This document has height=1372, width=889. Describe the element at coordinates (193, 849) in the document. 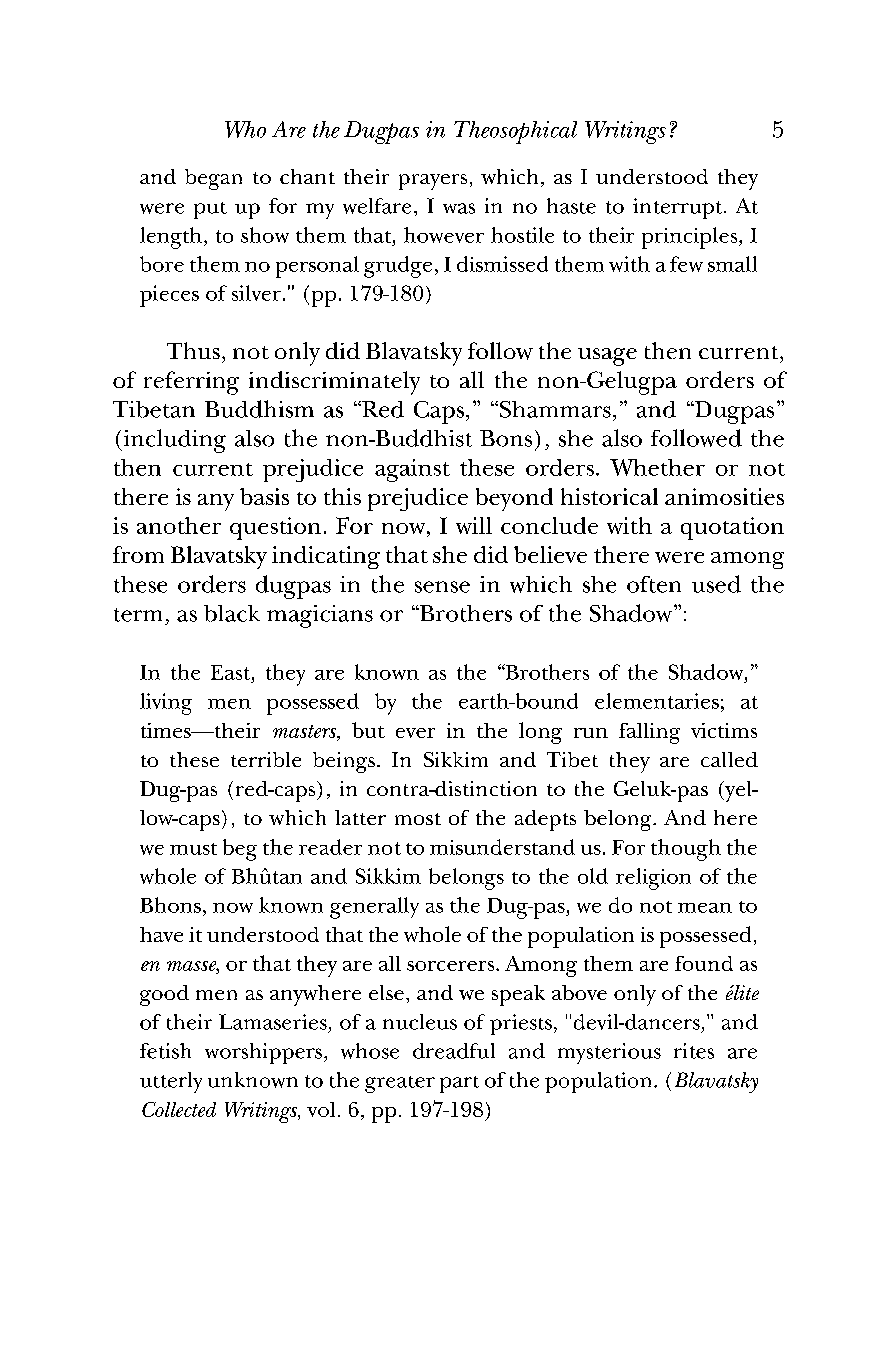

I see `must` at that location.
